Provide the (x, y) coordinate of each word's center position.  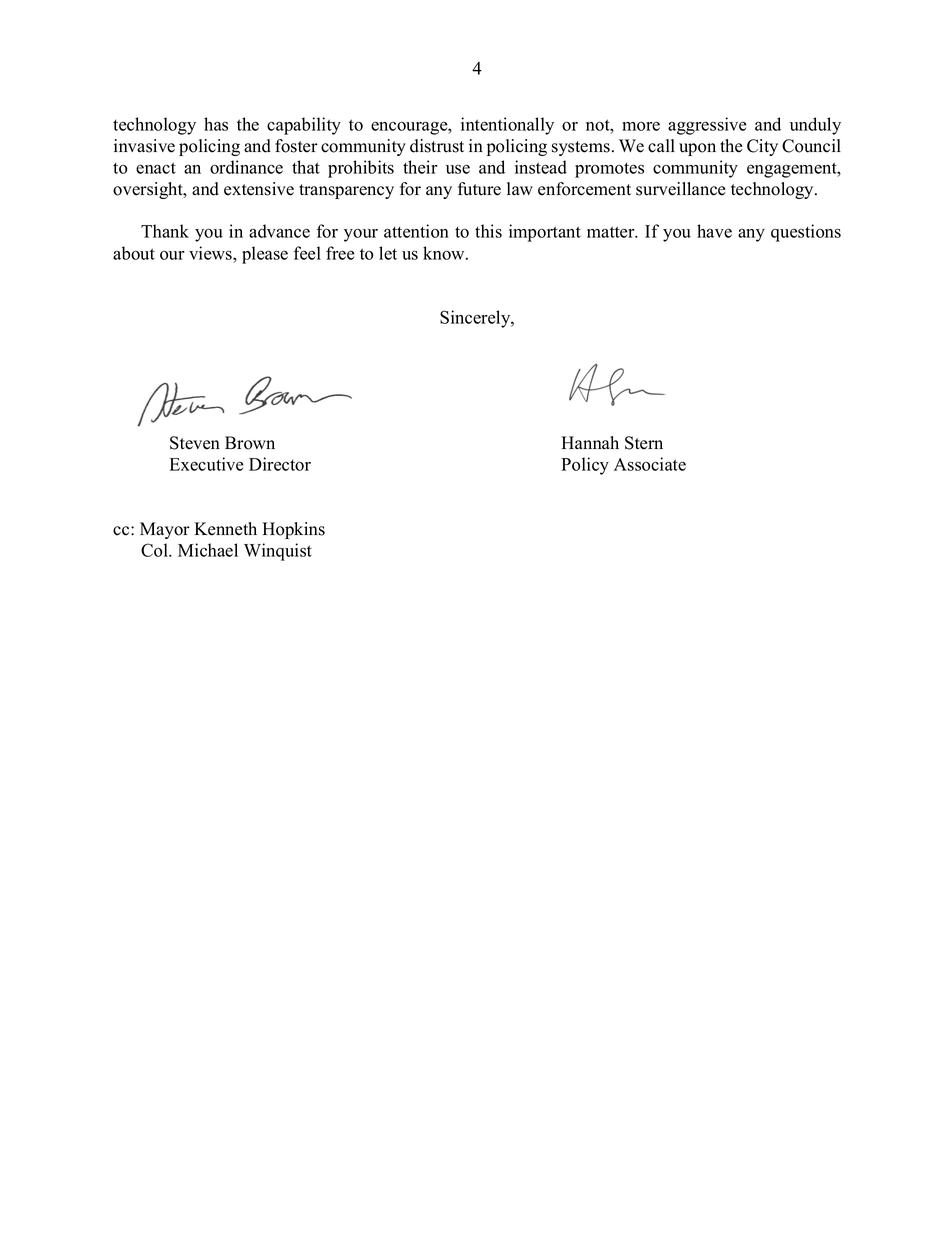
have (714, 231)
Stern (644, 443)
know (445, 253)
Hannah (590, 442)
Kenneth (225, 529)
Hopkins (293, 530)
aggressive (707, 126)
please (265, 255)
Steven (195, 443)
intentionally (507, 126)
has (216, 124)
